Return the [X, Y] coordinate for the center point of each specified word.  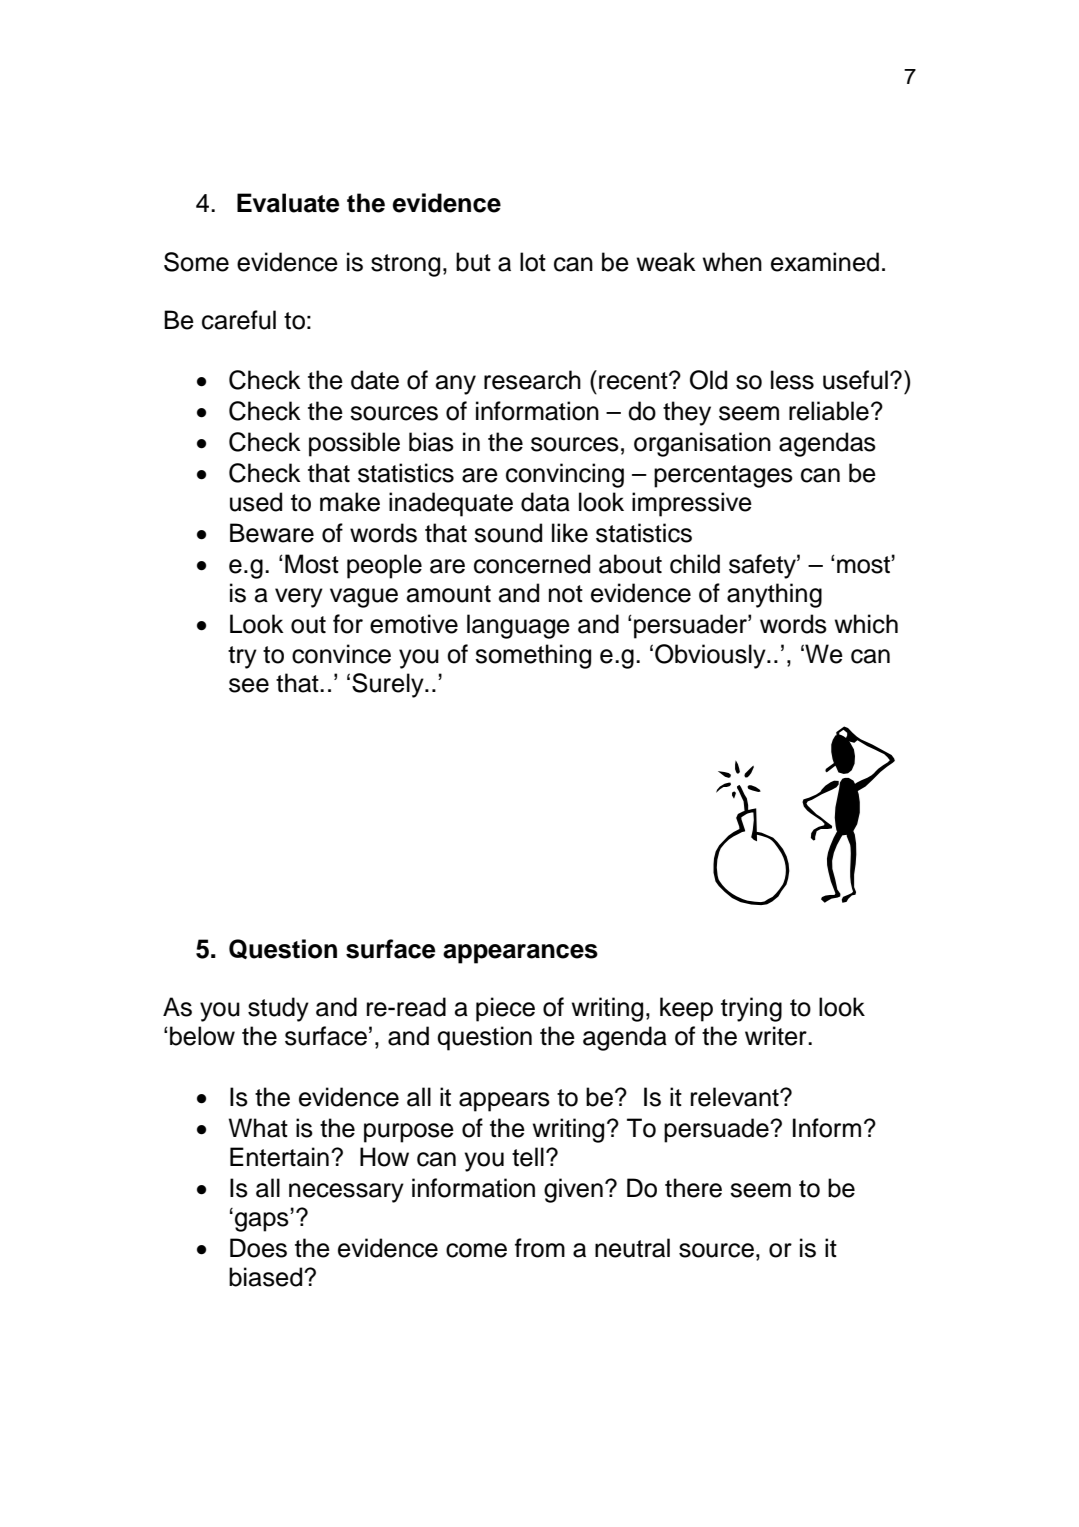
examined [825, 262]
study [278, 1009]
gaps [263, 1222]
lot [533, 262]
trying [751, 1009]
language [518, 626]
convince [341, 654]
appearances [520, 954]
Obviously [711, 656]
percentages [723, 476]
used [256, 502]
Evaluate [288, 203]
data [545, 502]
